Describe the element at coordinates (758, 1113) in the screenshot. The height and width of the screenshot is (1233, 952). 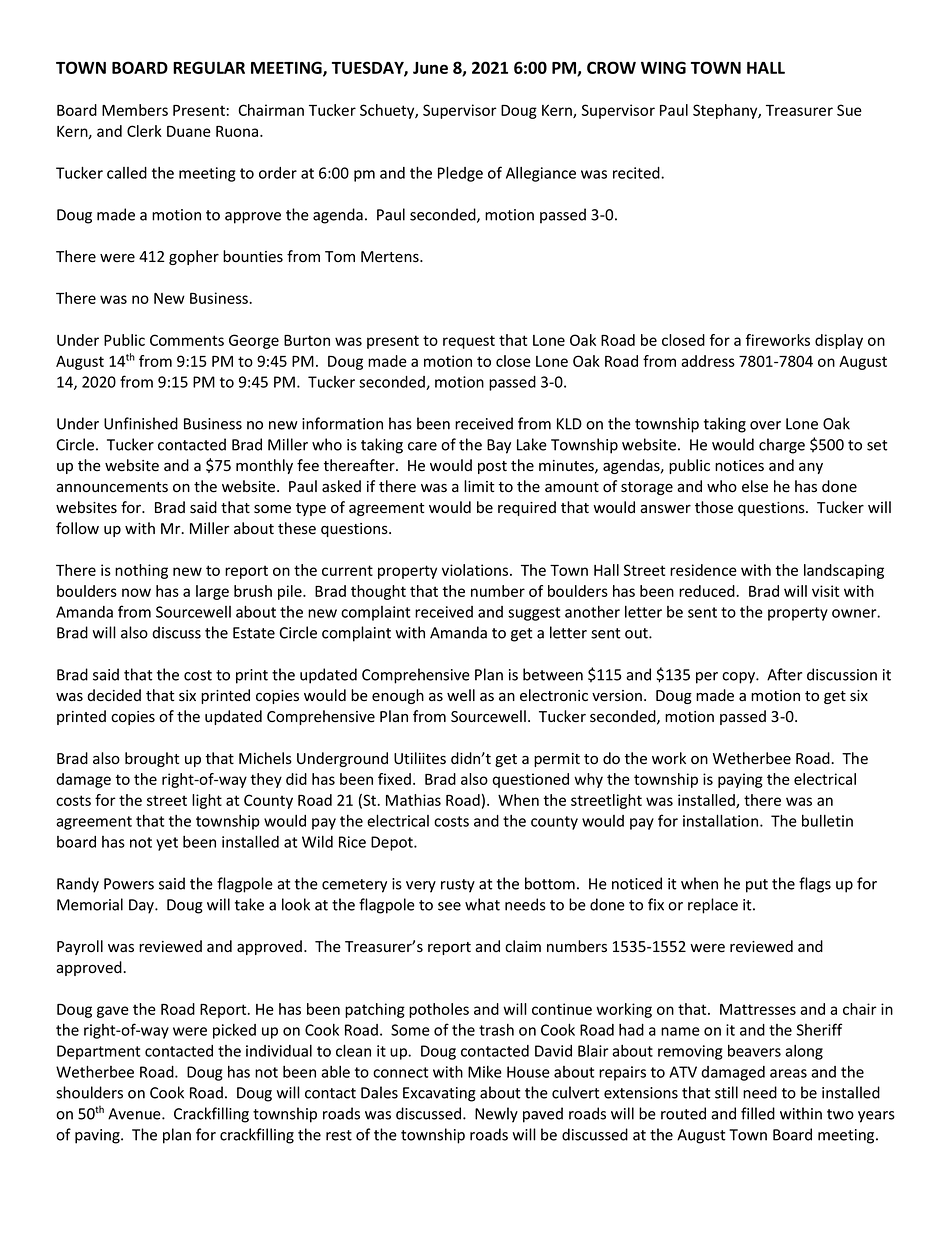
I see `filled` at that location.
